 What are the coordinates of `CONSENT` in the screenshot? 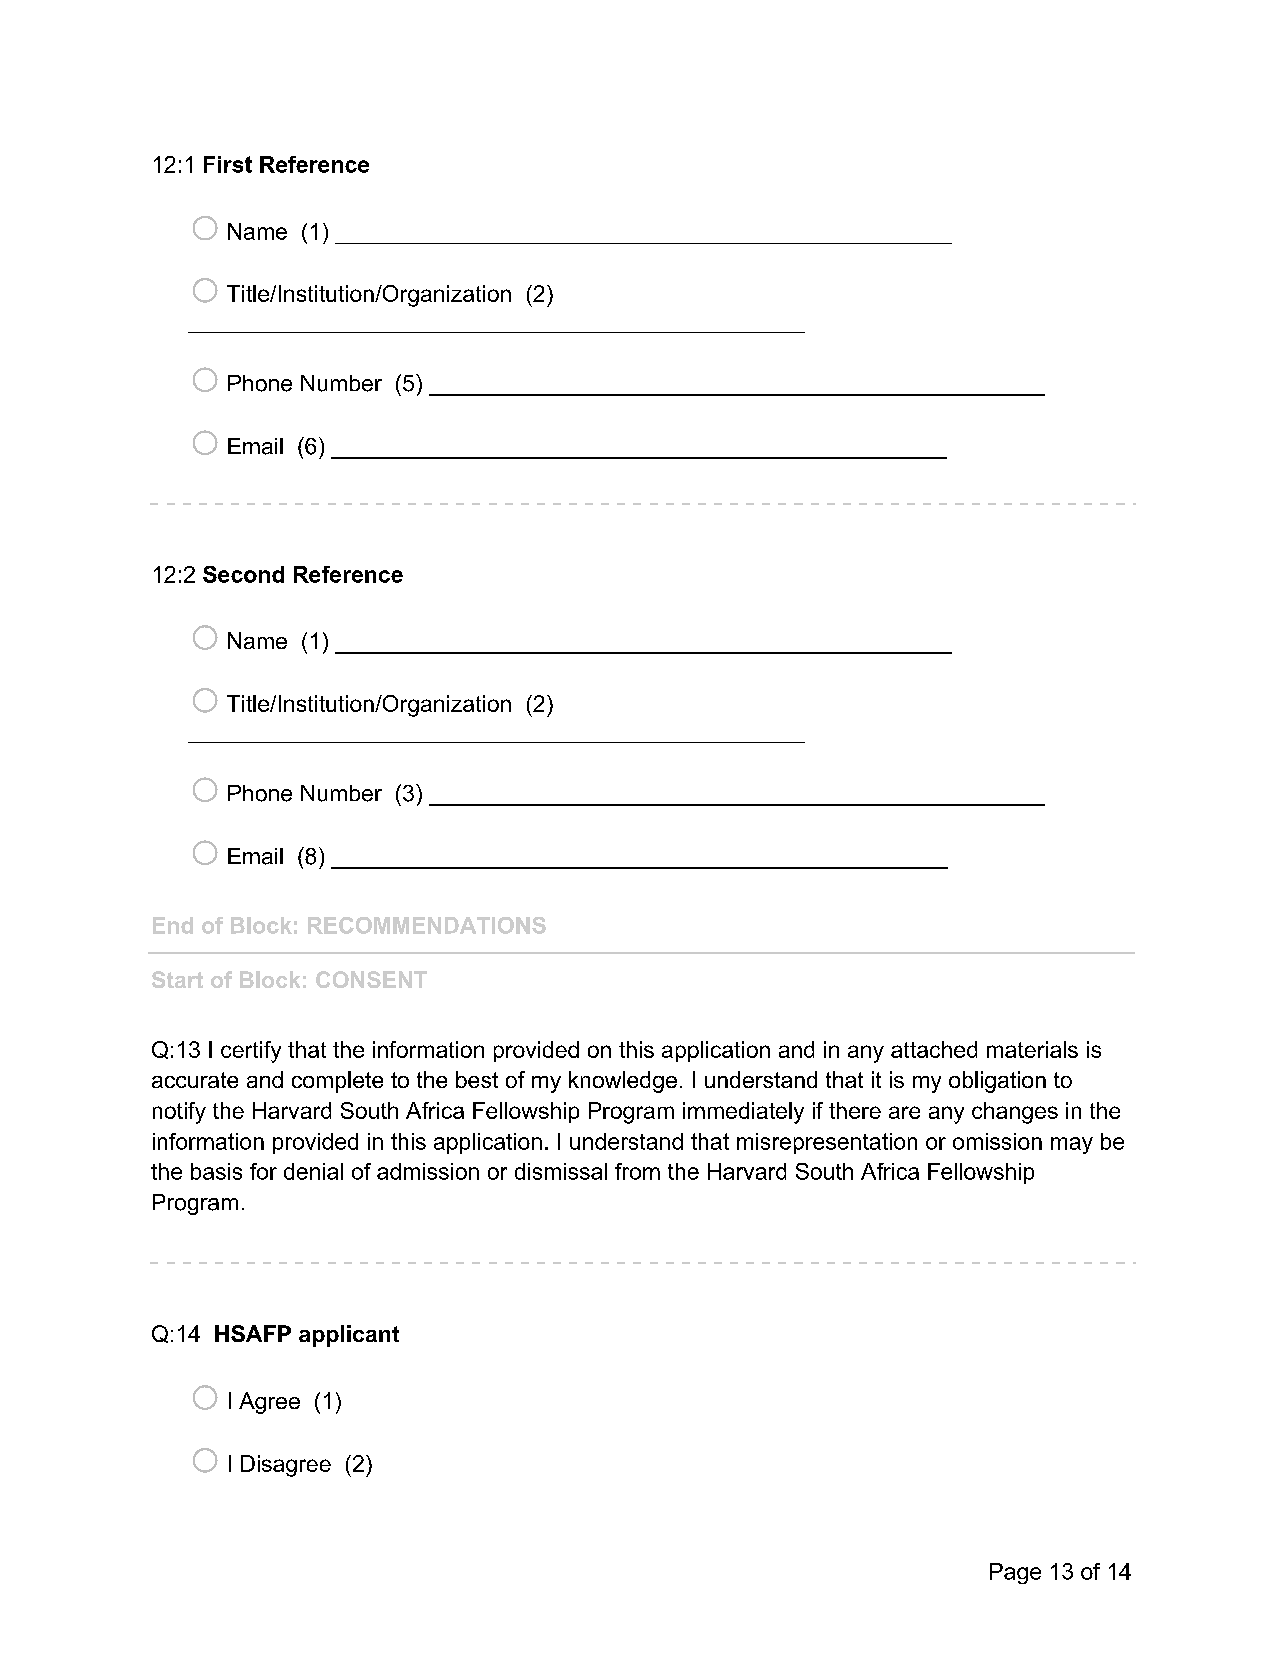 It's located at (371, 979).
